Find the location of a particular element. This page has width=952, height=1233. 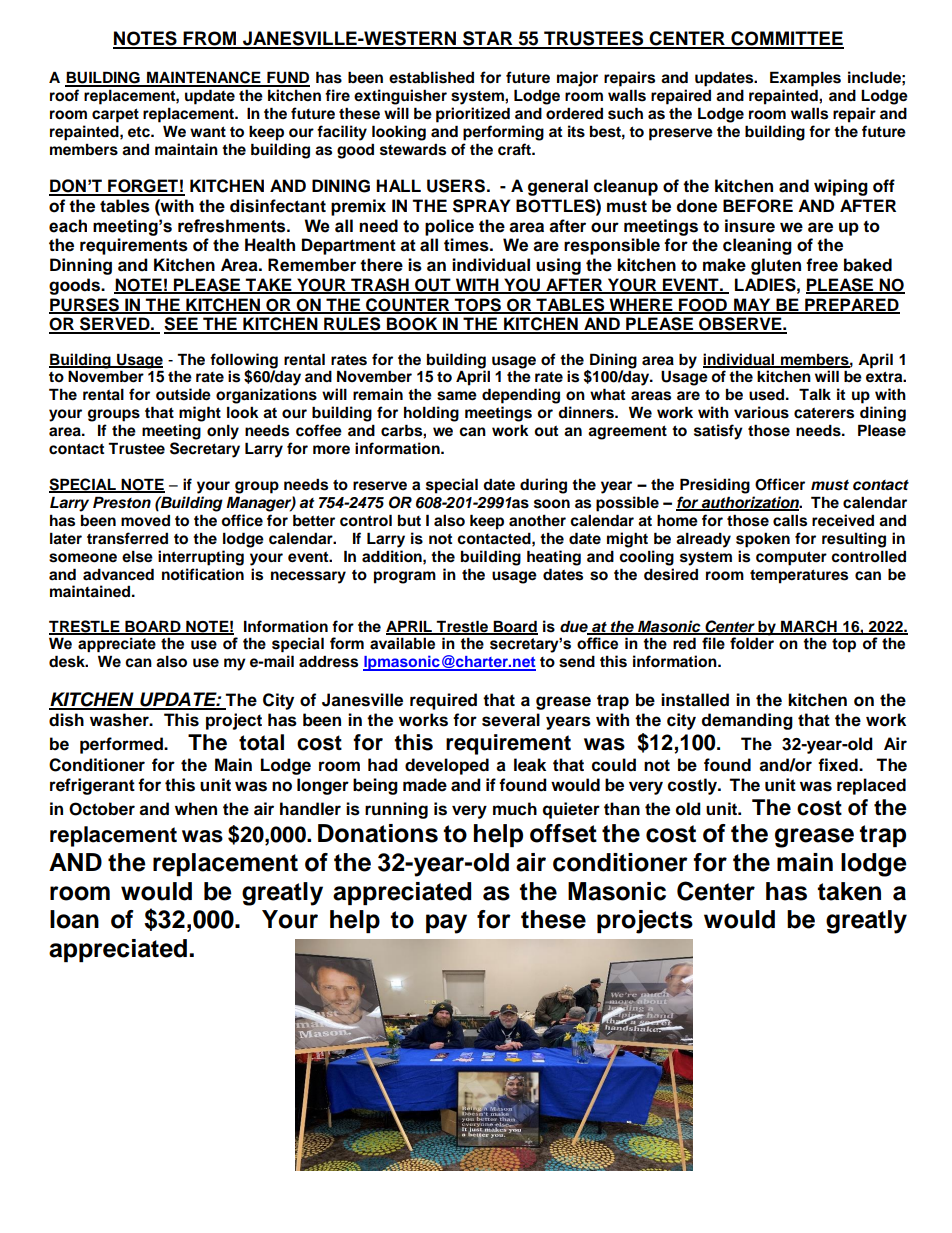

loan is located at coordinates (74, 919).
